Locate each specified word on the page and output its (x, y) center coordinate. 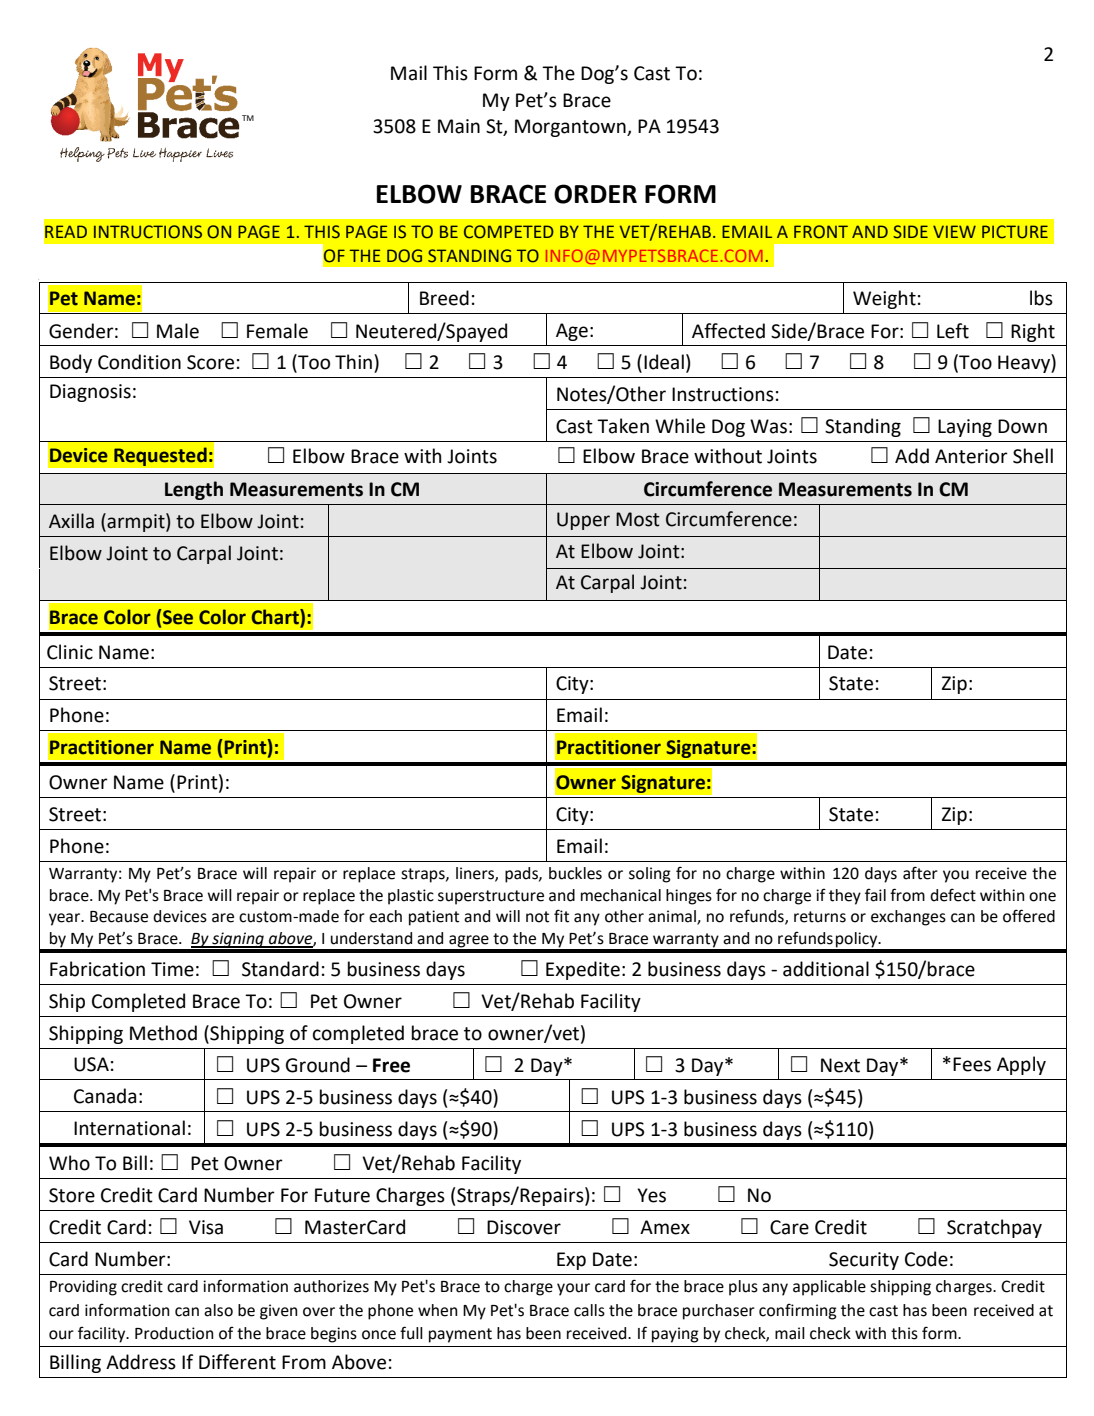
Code (926, 1259)
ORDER (595, 194)
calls (589, 1310)
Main (459, 126)
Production (174, 1333)
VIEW (954, 231)
